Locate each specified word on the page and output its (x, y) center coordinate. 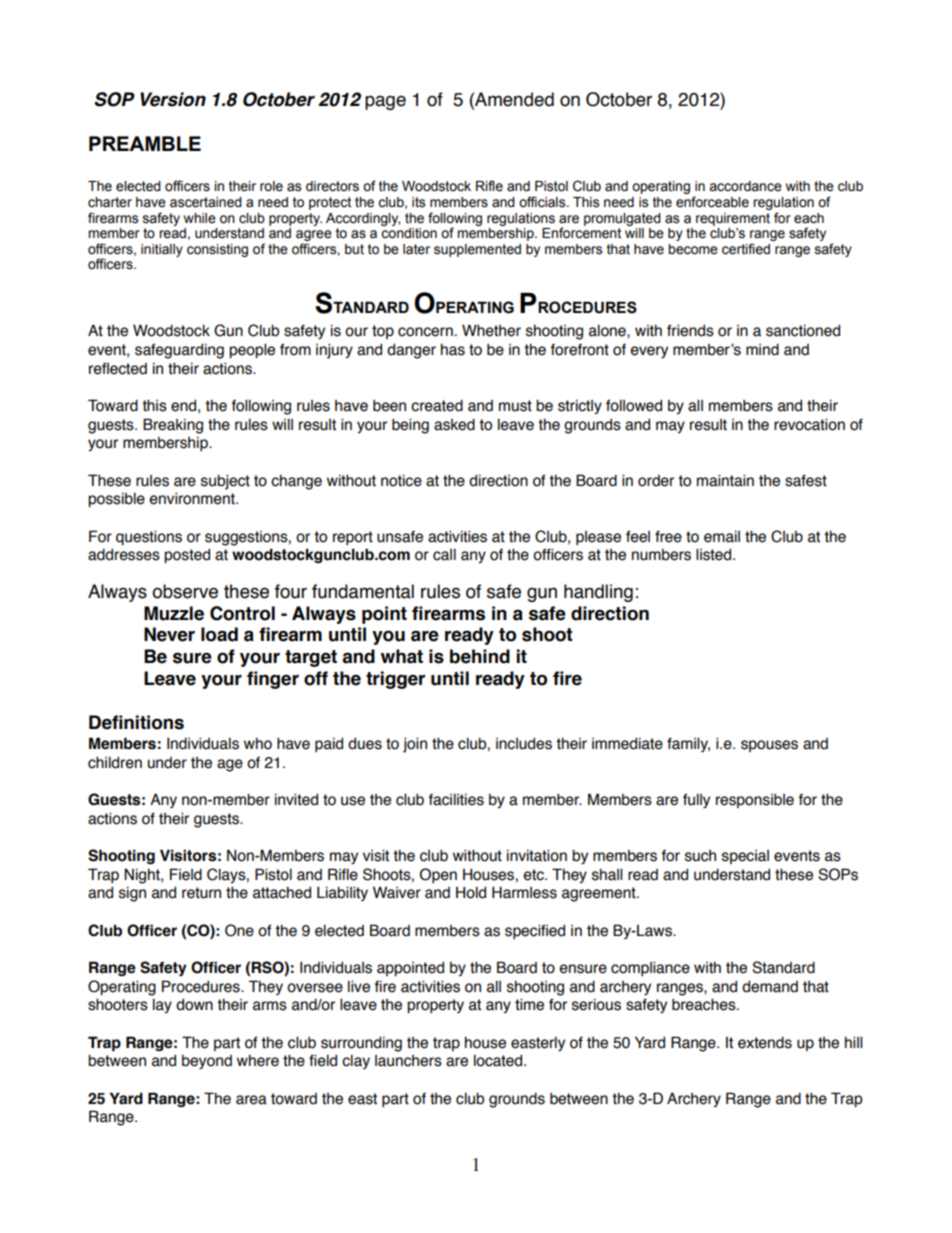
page (385, 102)
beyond (207, 1062)
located (499, 1061)
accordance (745, 186)
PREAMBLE (145, 143)
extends (765, 1042)
